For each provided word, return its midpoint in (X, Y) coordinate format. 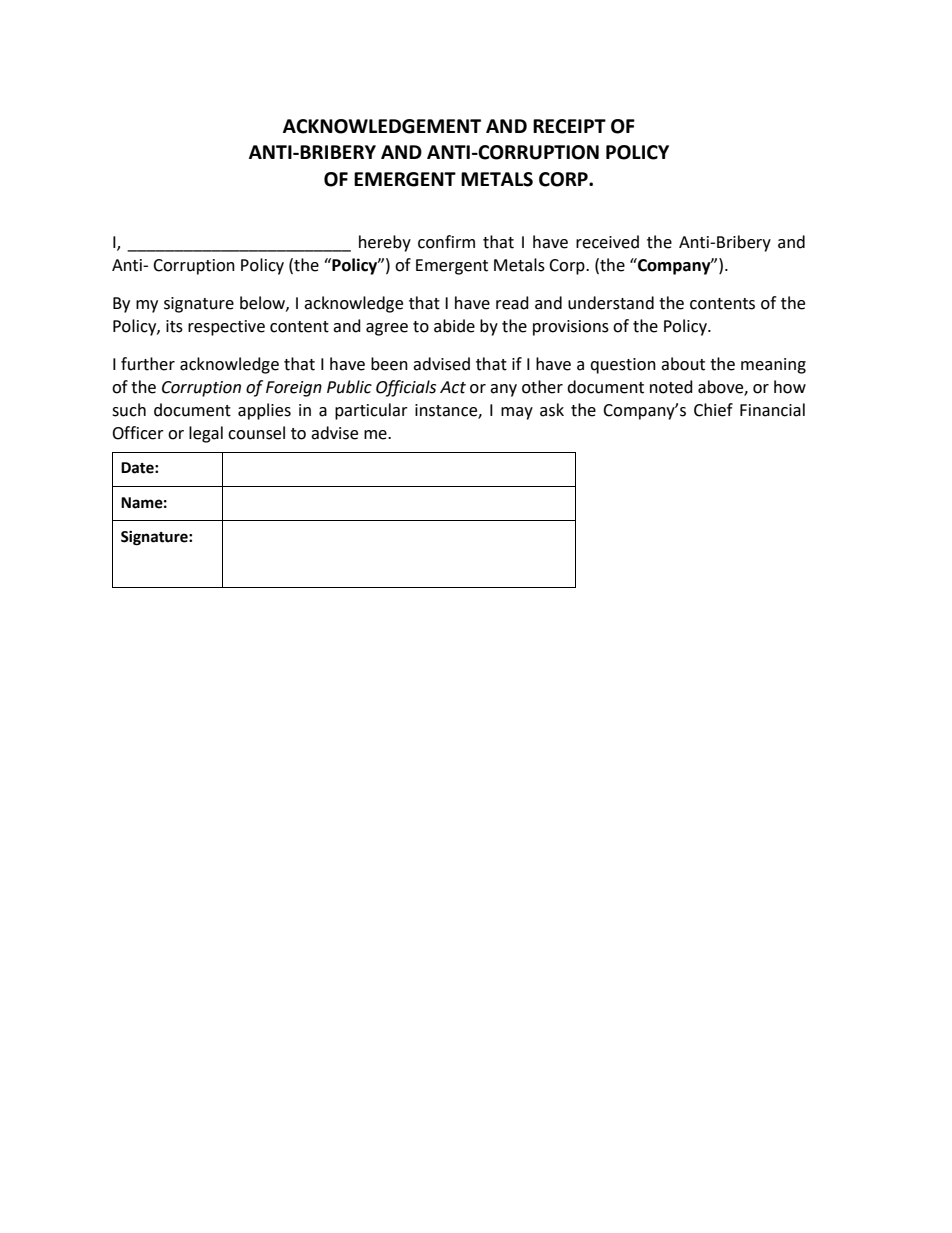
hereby (385, 243)
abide (454, 326)
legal (206, 434)
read (512, 303)
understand (611, 303)
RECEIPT (569, 126)
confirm (446, 242)
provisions (571, 328)
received (607, 242)
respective (226, 328)
